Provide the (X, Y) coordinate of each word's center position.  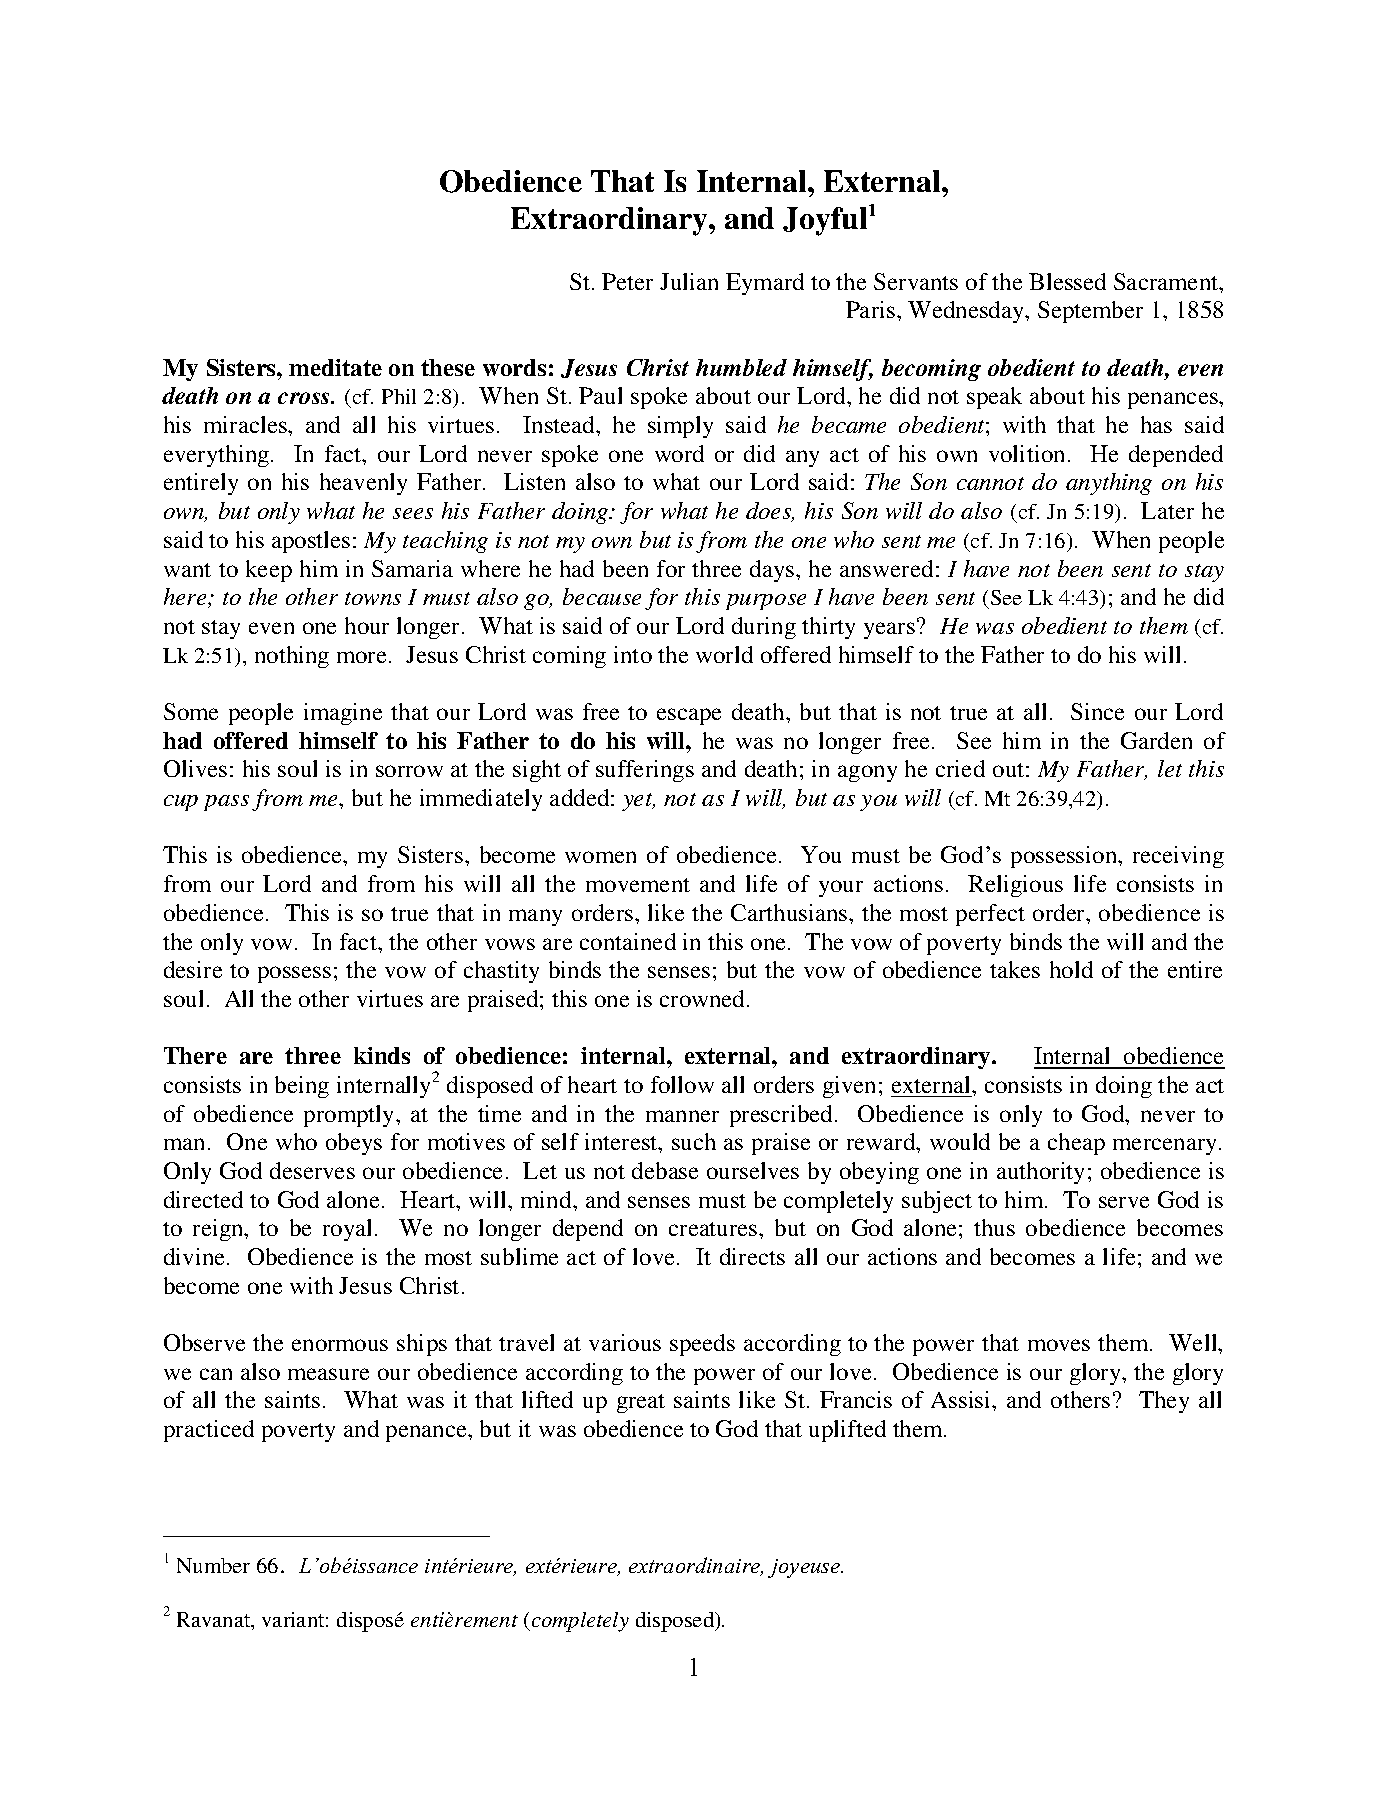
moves (1059, 1345)
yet (638, 802)
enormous (340, 1345)
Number (213, 1565)
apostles (311, 542)
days (773, 571)
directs (752, 1256)
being (302, 1087)
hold (1071, 969)
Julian (689, 281)
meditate (335, 367)
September (1090, 312)
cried (960, 768)
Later (1167, 510)
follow (682, 1084)
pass (226, 803)
